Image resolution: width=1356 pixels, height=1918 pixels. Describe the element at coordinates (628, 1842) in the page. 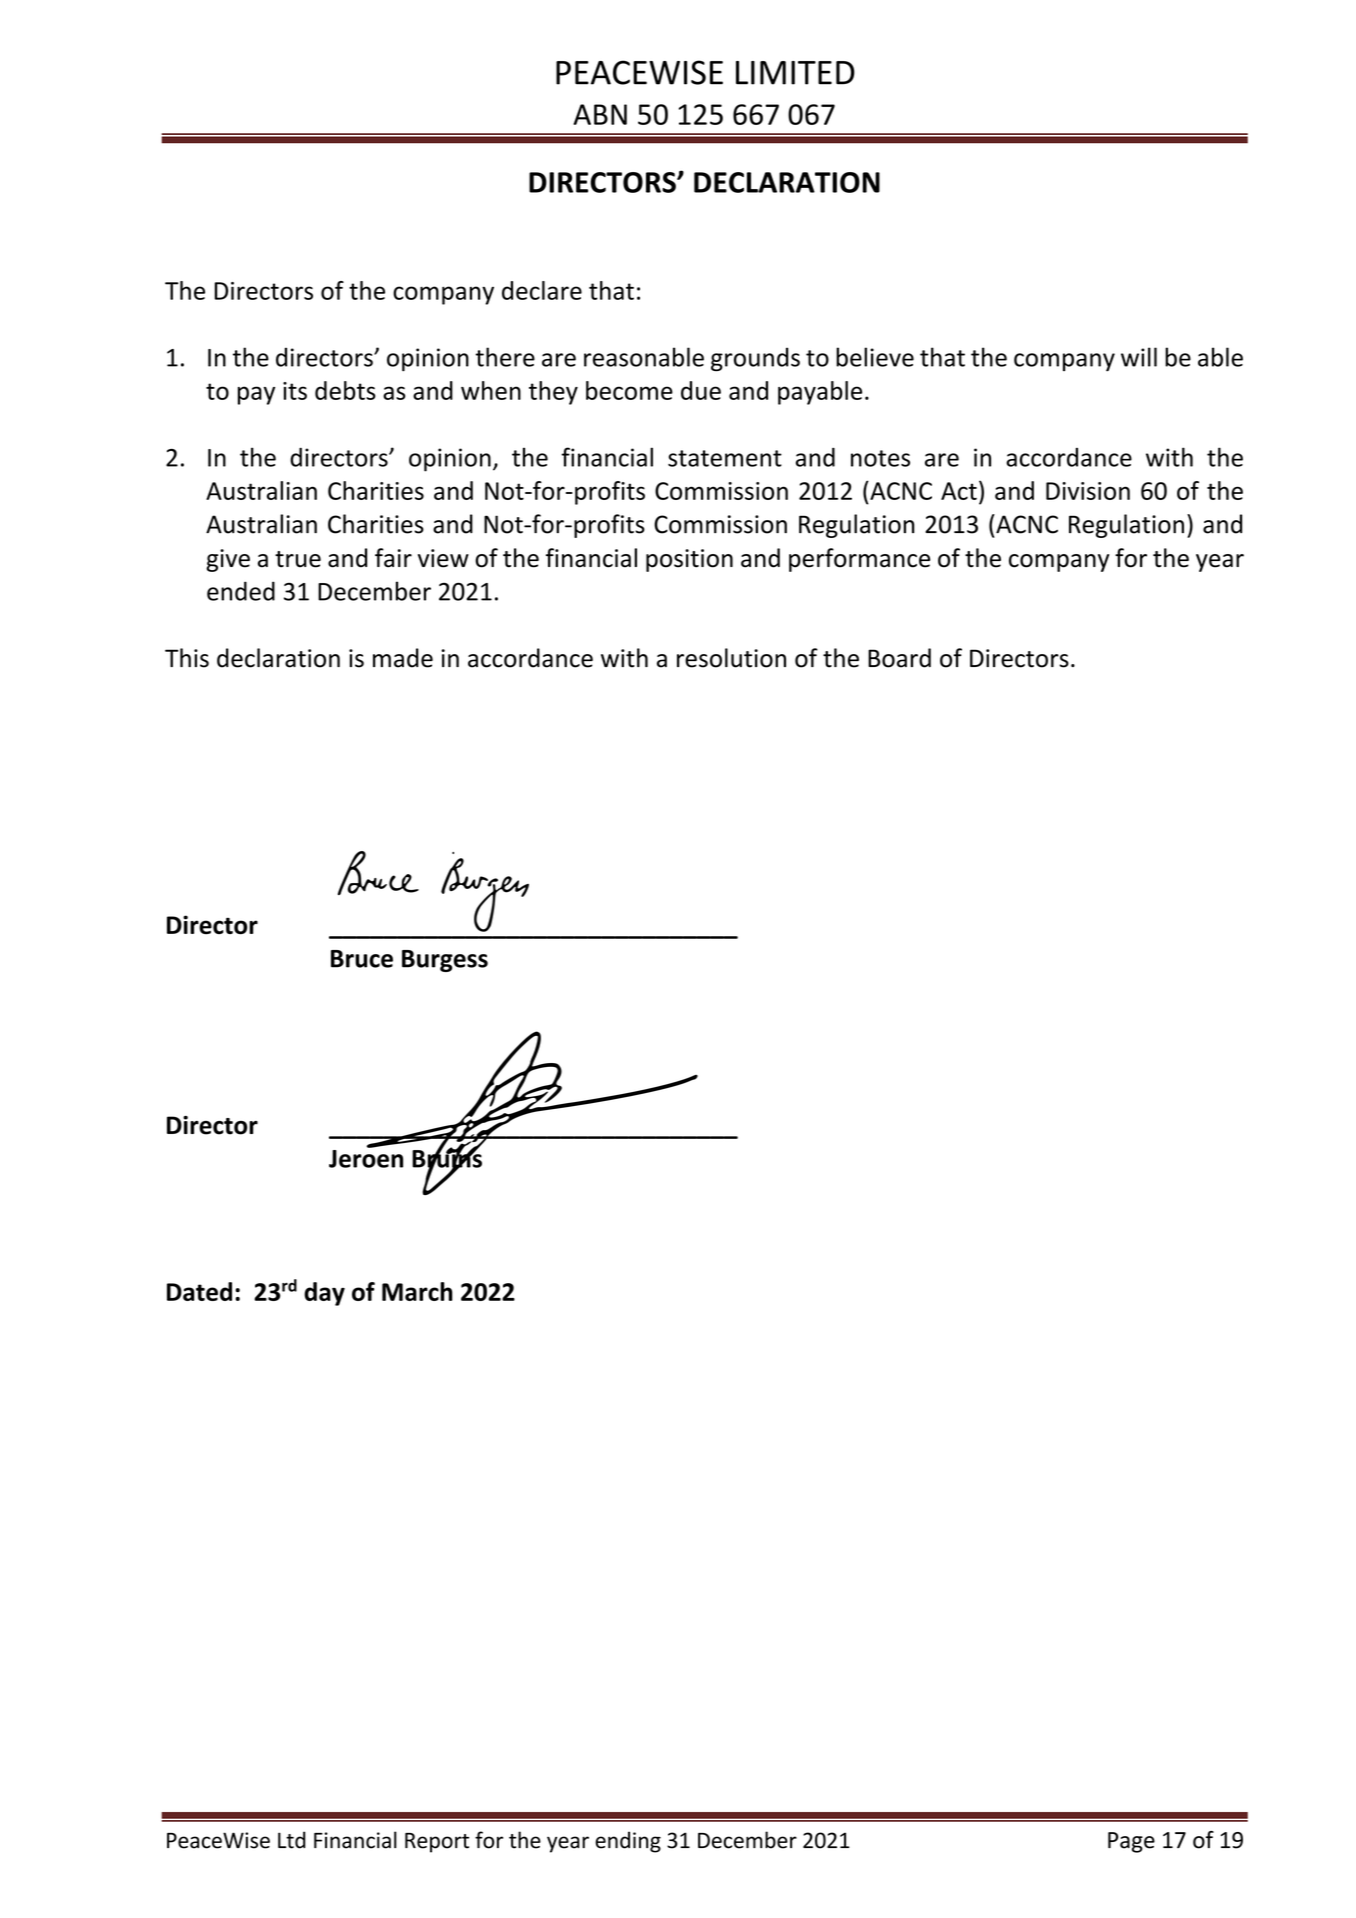

I see `ending` at that location.
